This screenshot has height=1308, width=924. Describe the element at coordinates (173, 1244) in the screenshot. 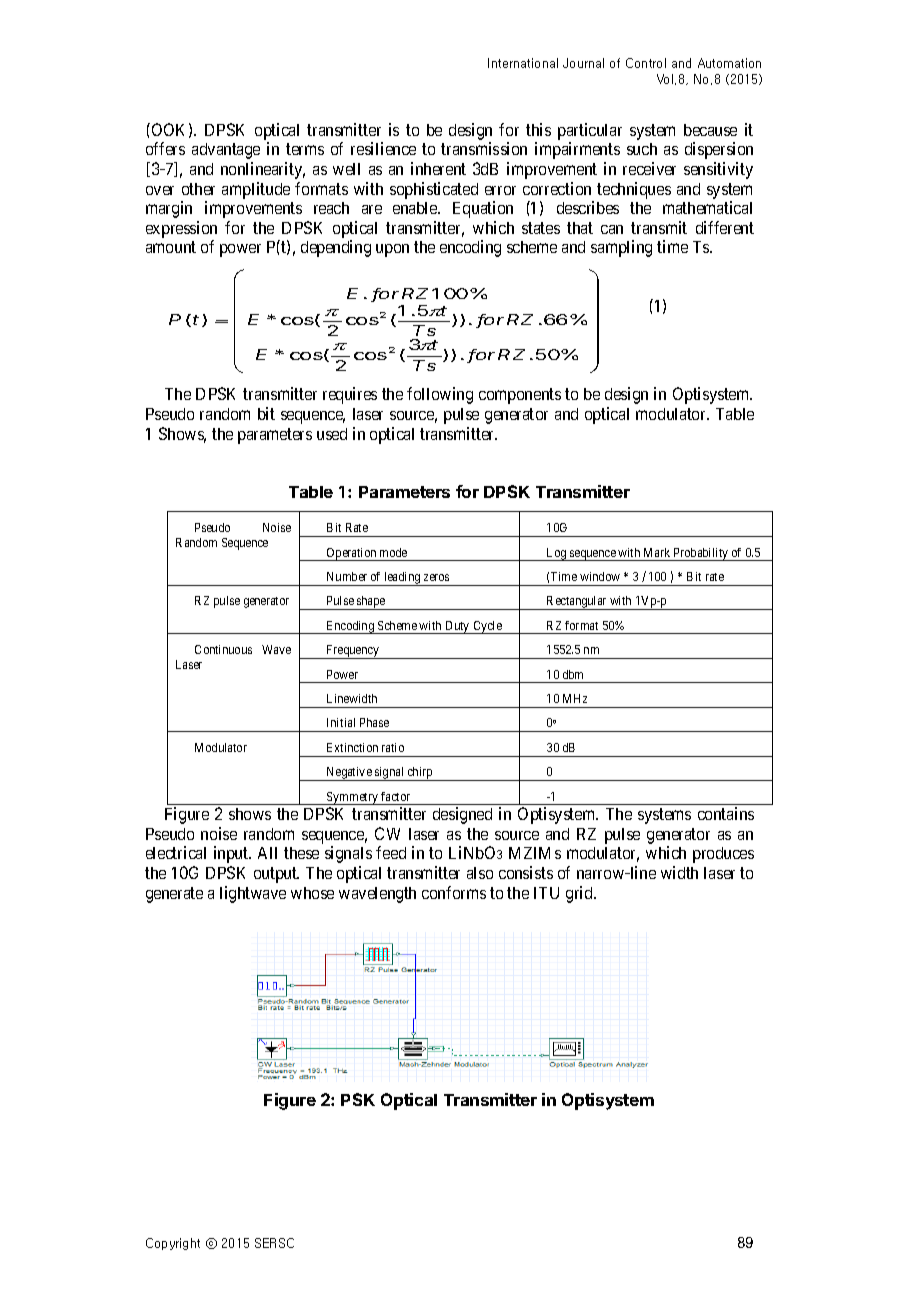

I see `Copyright` at that location.
